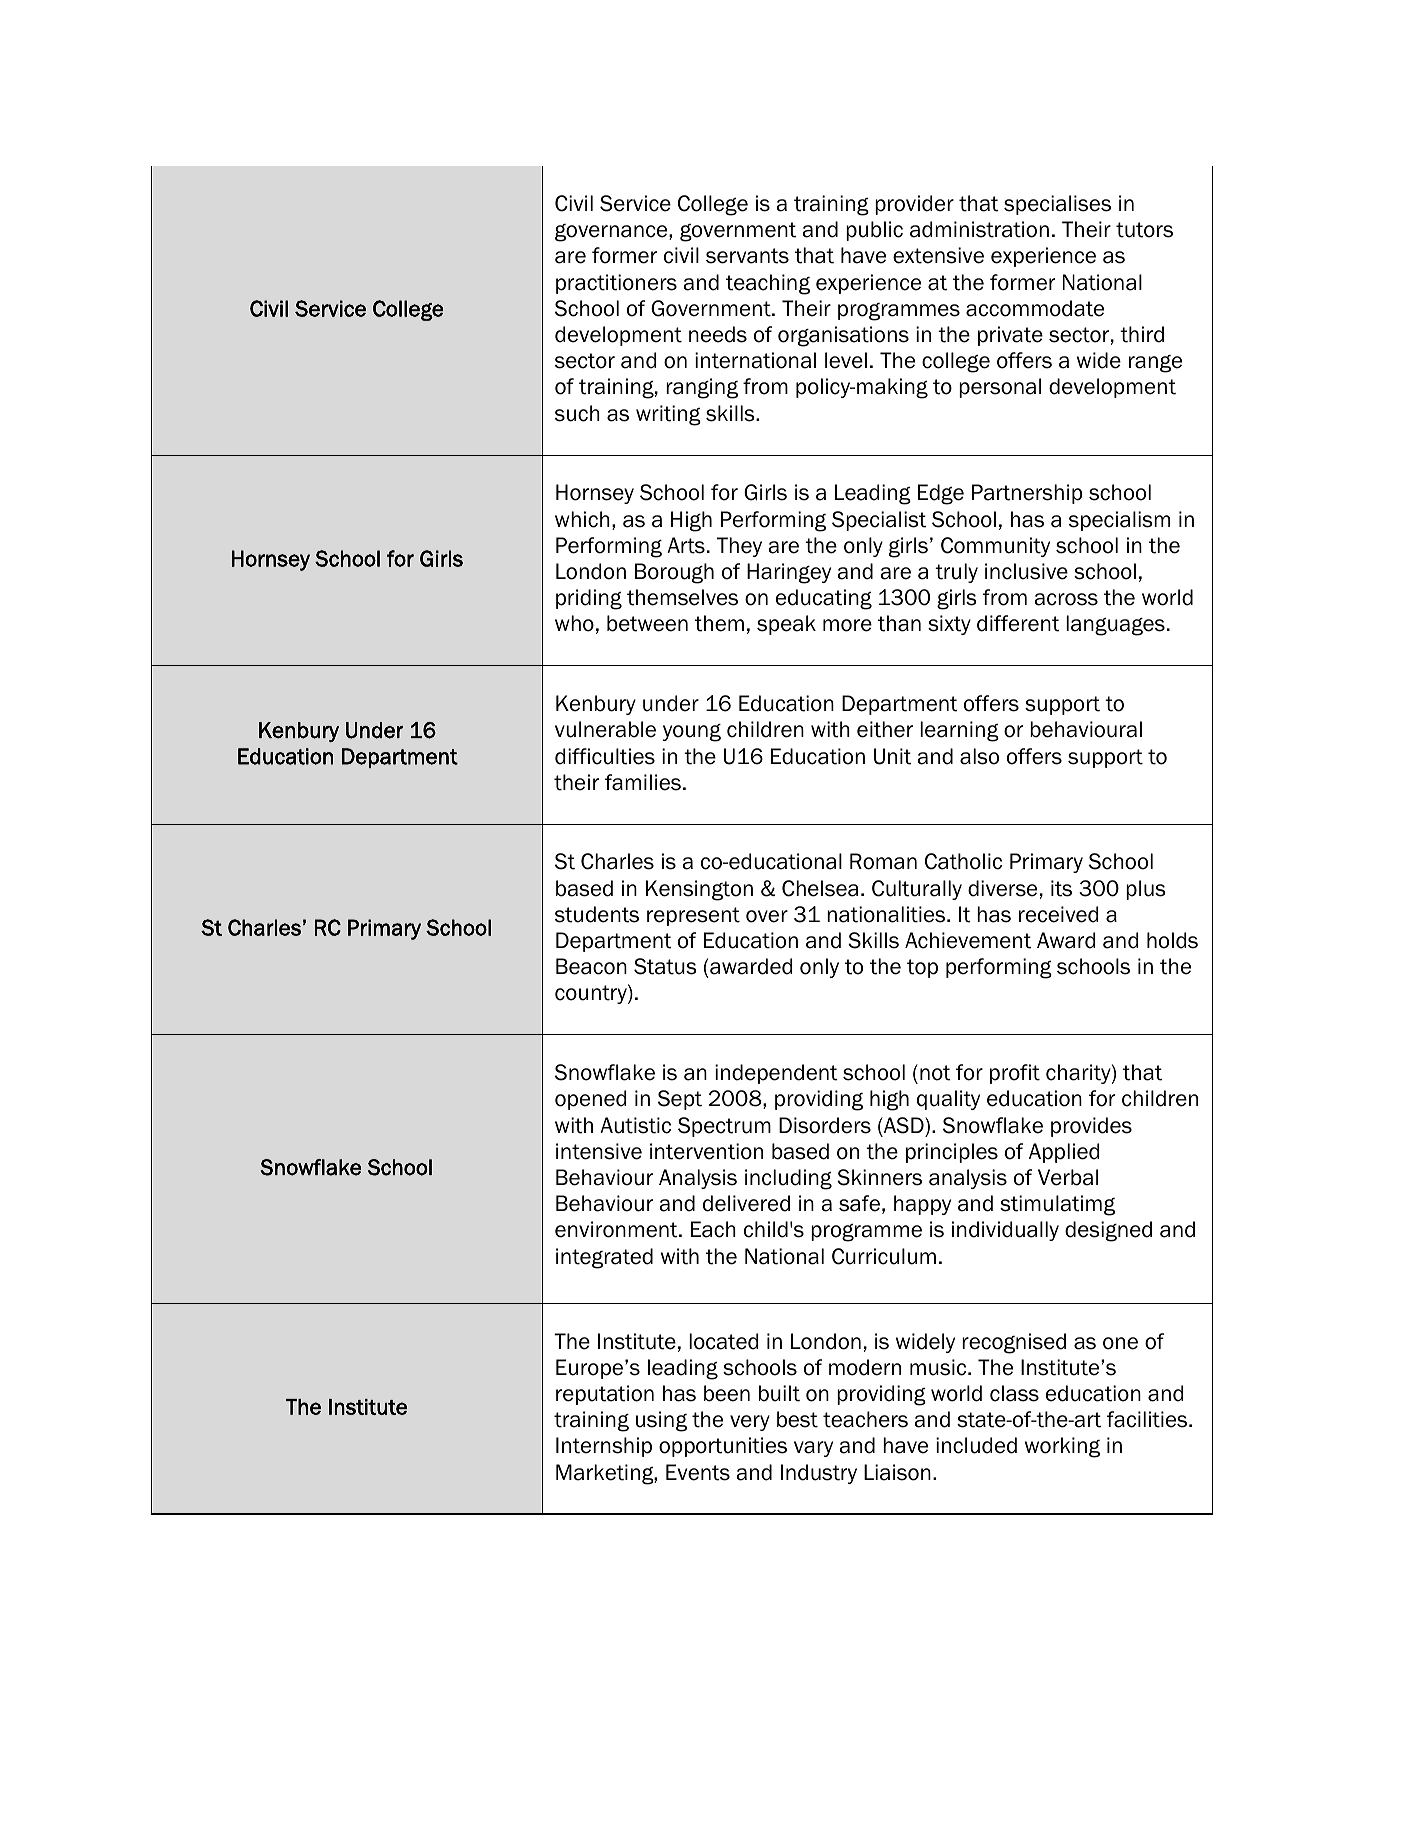 The image size is (1414, 1830). What do you see at coordinates (874, 231) in the page?
I see `public` at bounding box center [874, 231].
